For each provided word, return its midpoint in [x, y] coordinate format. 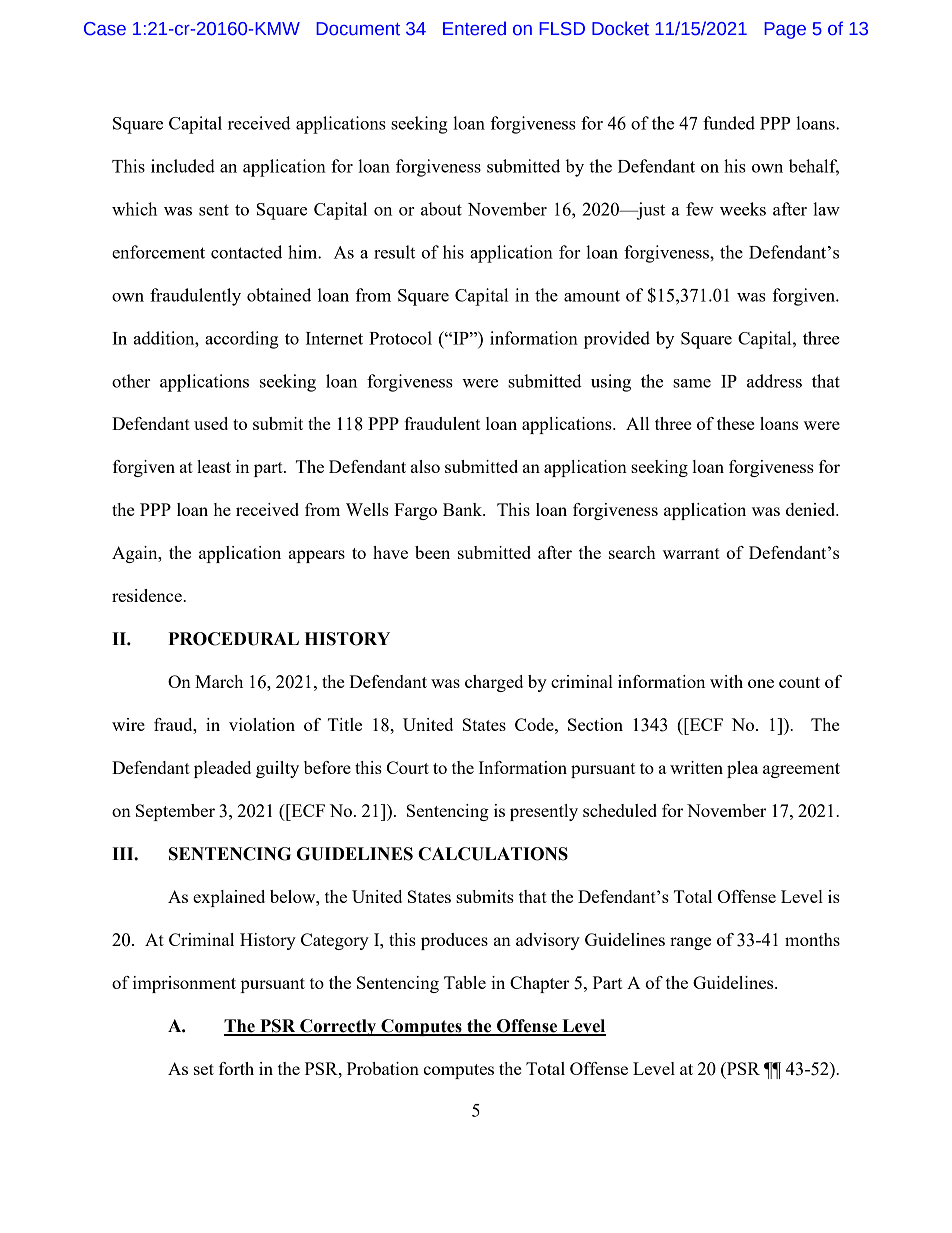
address [774, 381]
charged [494, 683]
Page [785, 30]
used [211, 423]
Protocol [400, 338]
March [219, 681]
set [204, 1069]
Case [105, 29]
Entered [474, 28]
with [726, 681]
